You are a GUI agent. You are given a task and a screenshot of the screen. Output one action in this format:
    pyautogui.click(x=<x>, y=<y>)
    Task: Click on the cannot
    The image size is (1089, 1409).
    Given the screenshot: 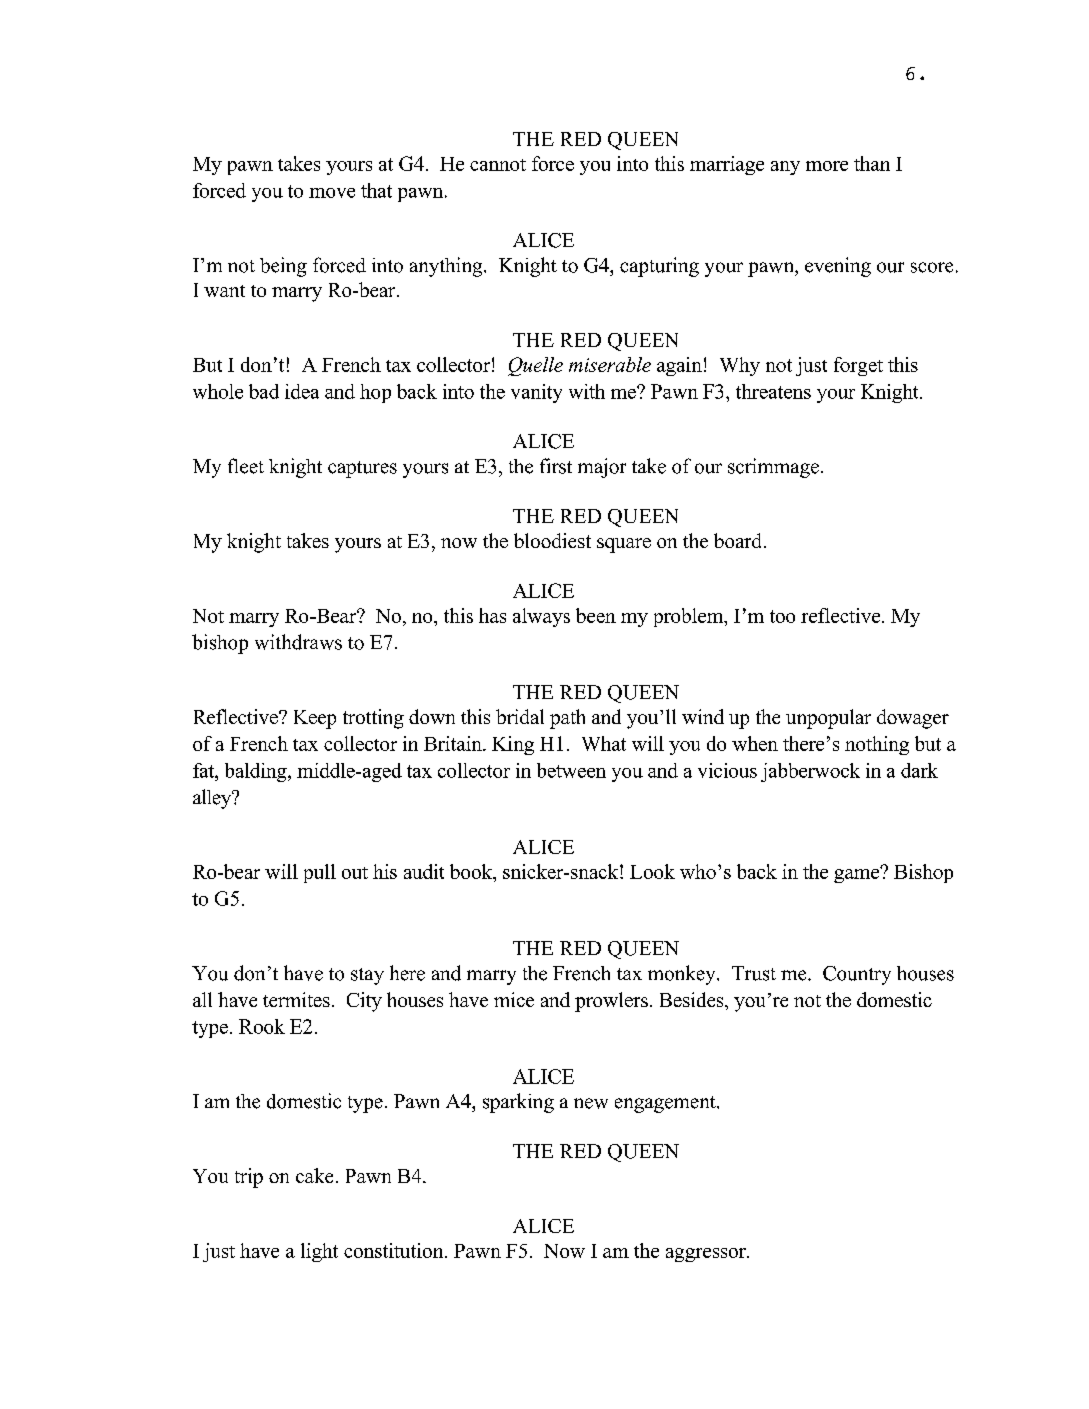 What is the action you would take?
    pyautogui.click(x=498, y=165)
